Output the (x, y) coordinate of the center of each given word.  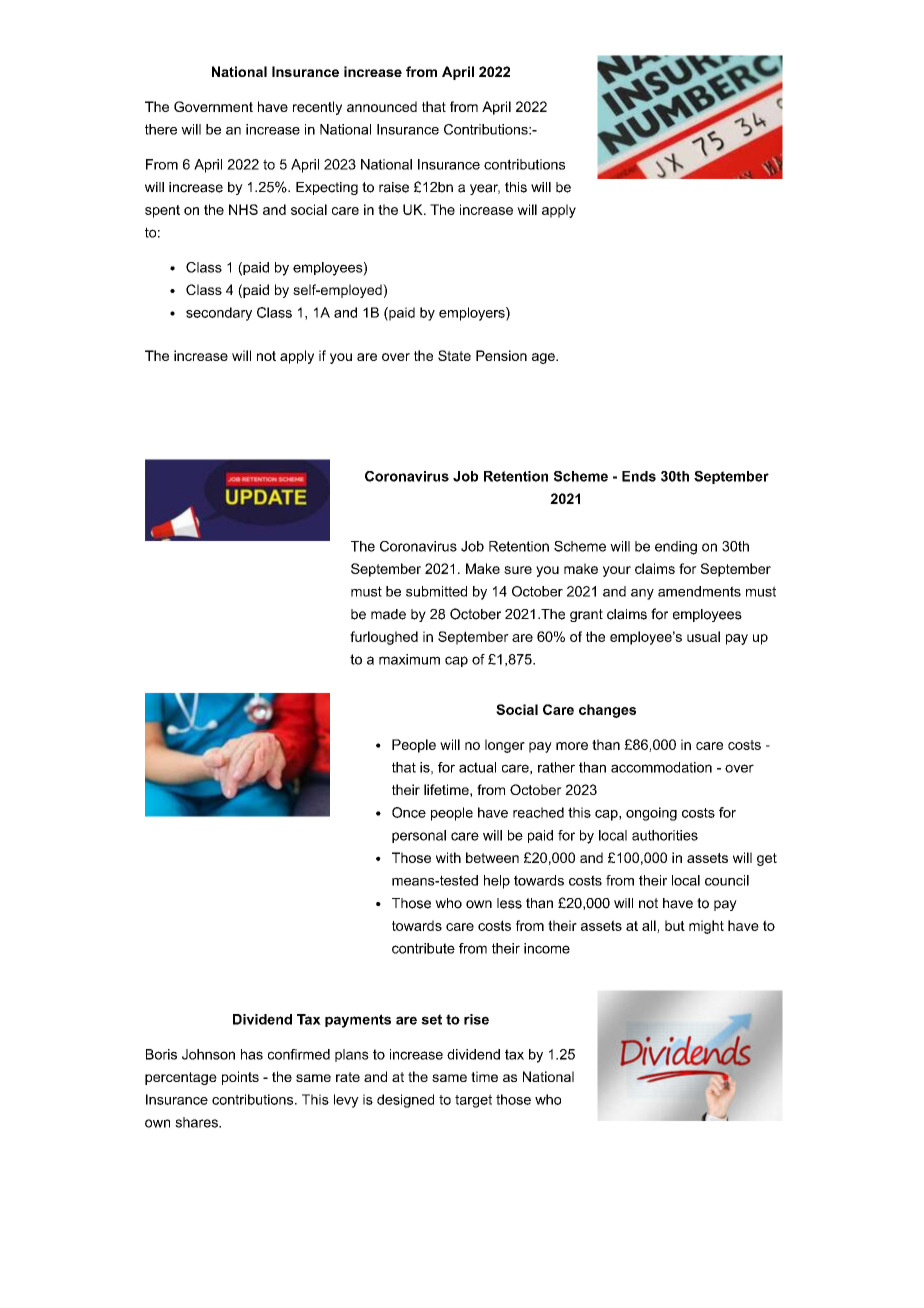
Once (409, 812)
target (473, 1101)
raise (394, 187)
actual (477, 767)
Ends (639, 476)
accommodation (661, 767)
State (454, 355)
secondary (219, 314)
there (161, 129)
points (240, 1078)
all (650, 926)
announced (382, 106)
